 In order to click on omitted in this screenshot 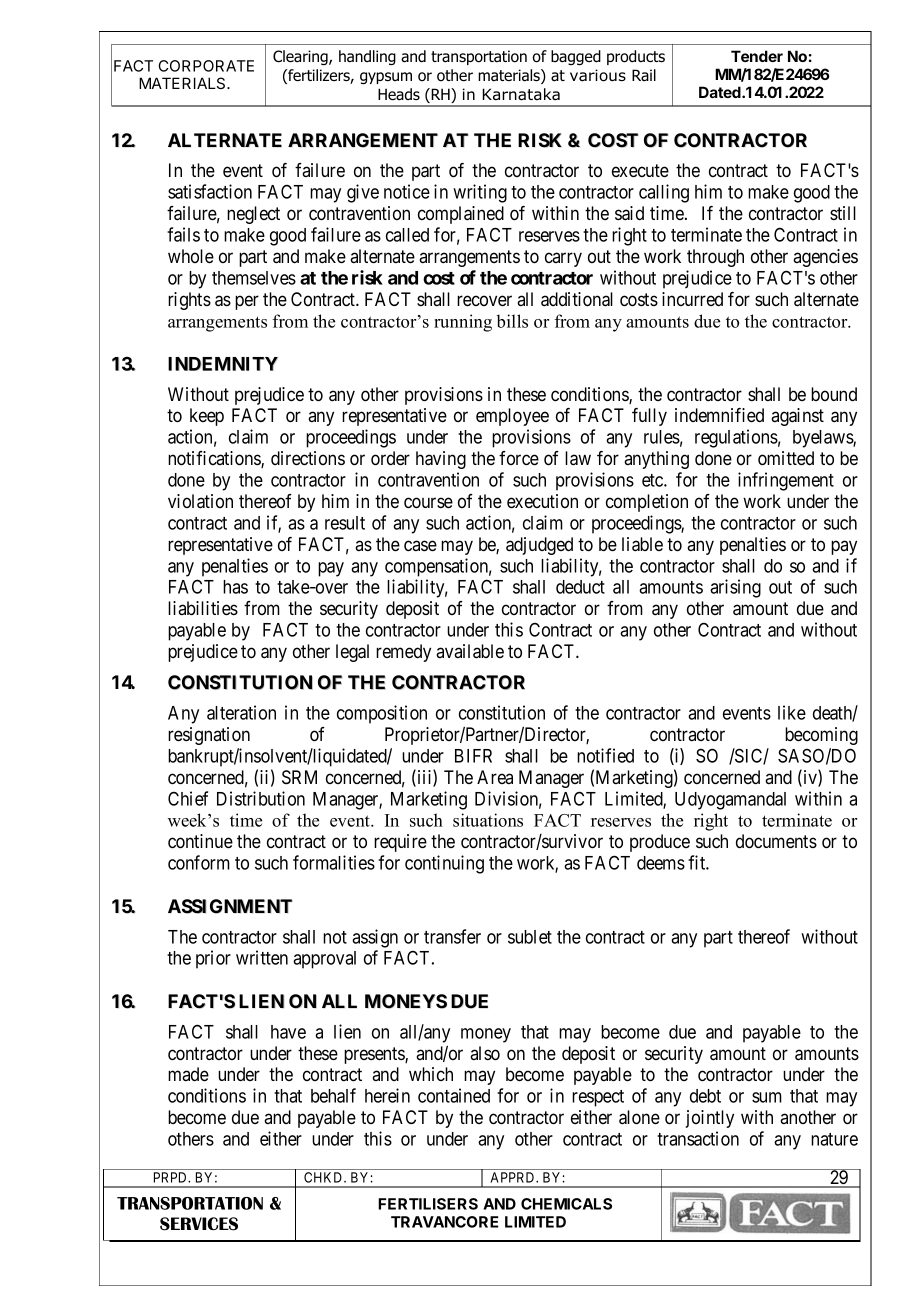, I will do `click(786, 458)`.
